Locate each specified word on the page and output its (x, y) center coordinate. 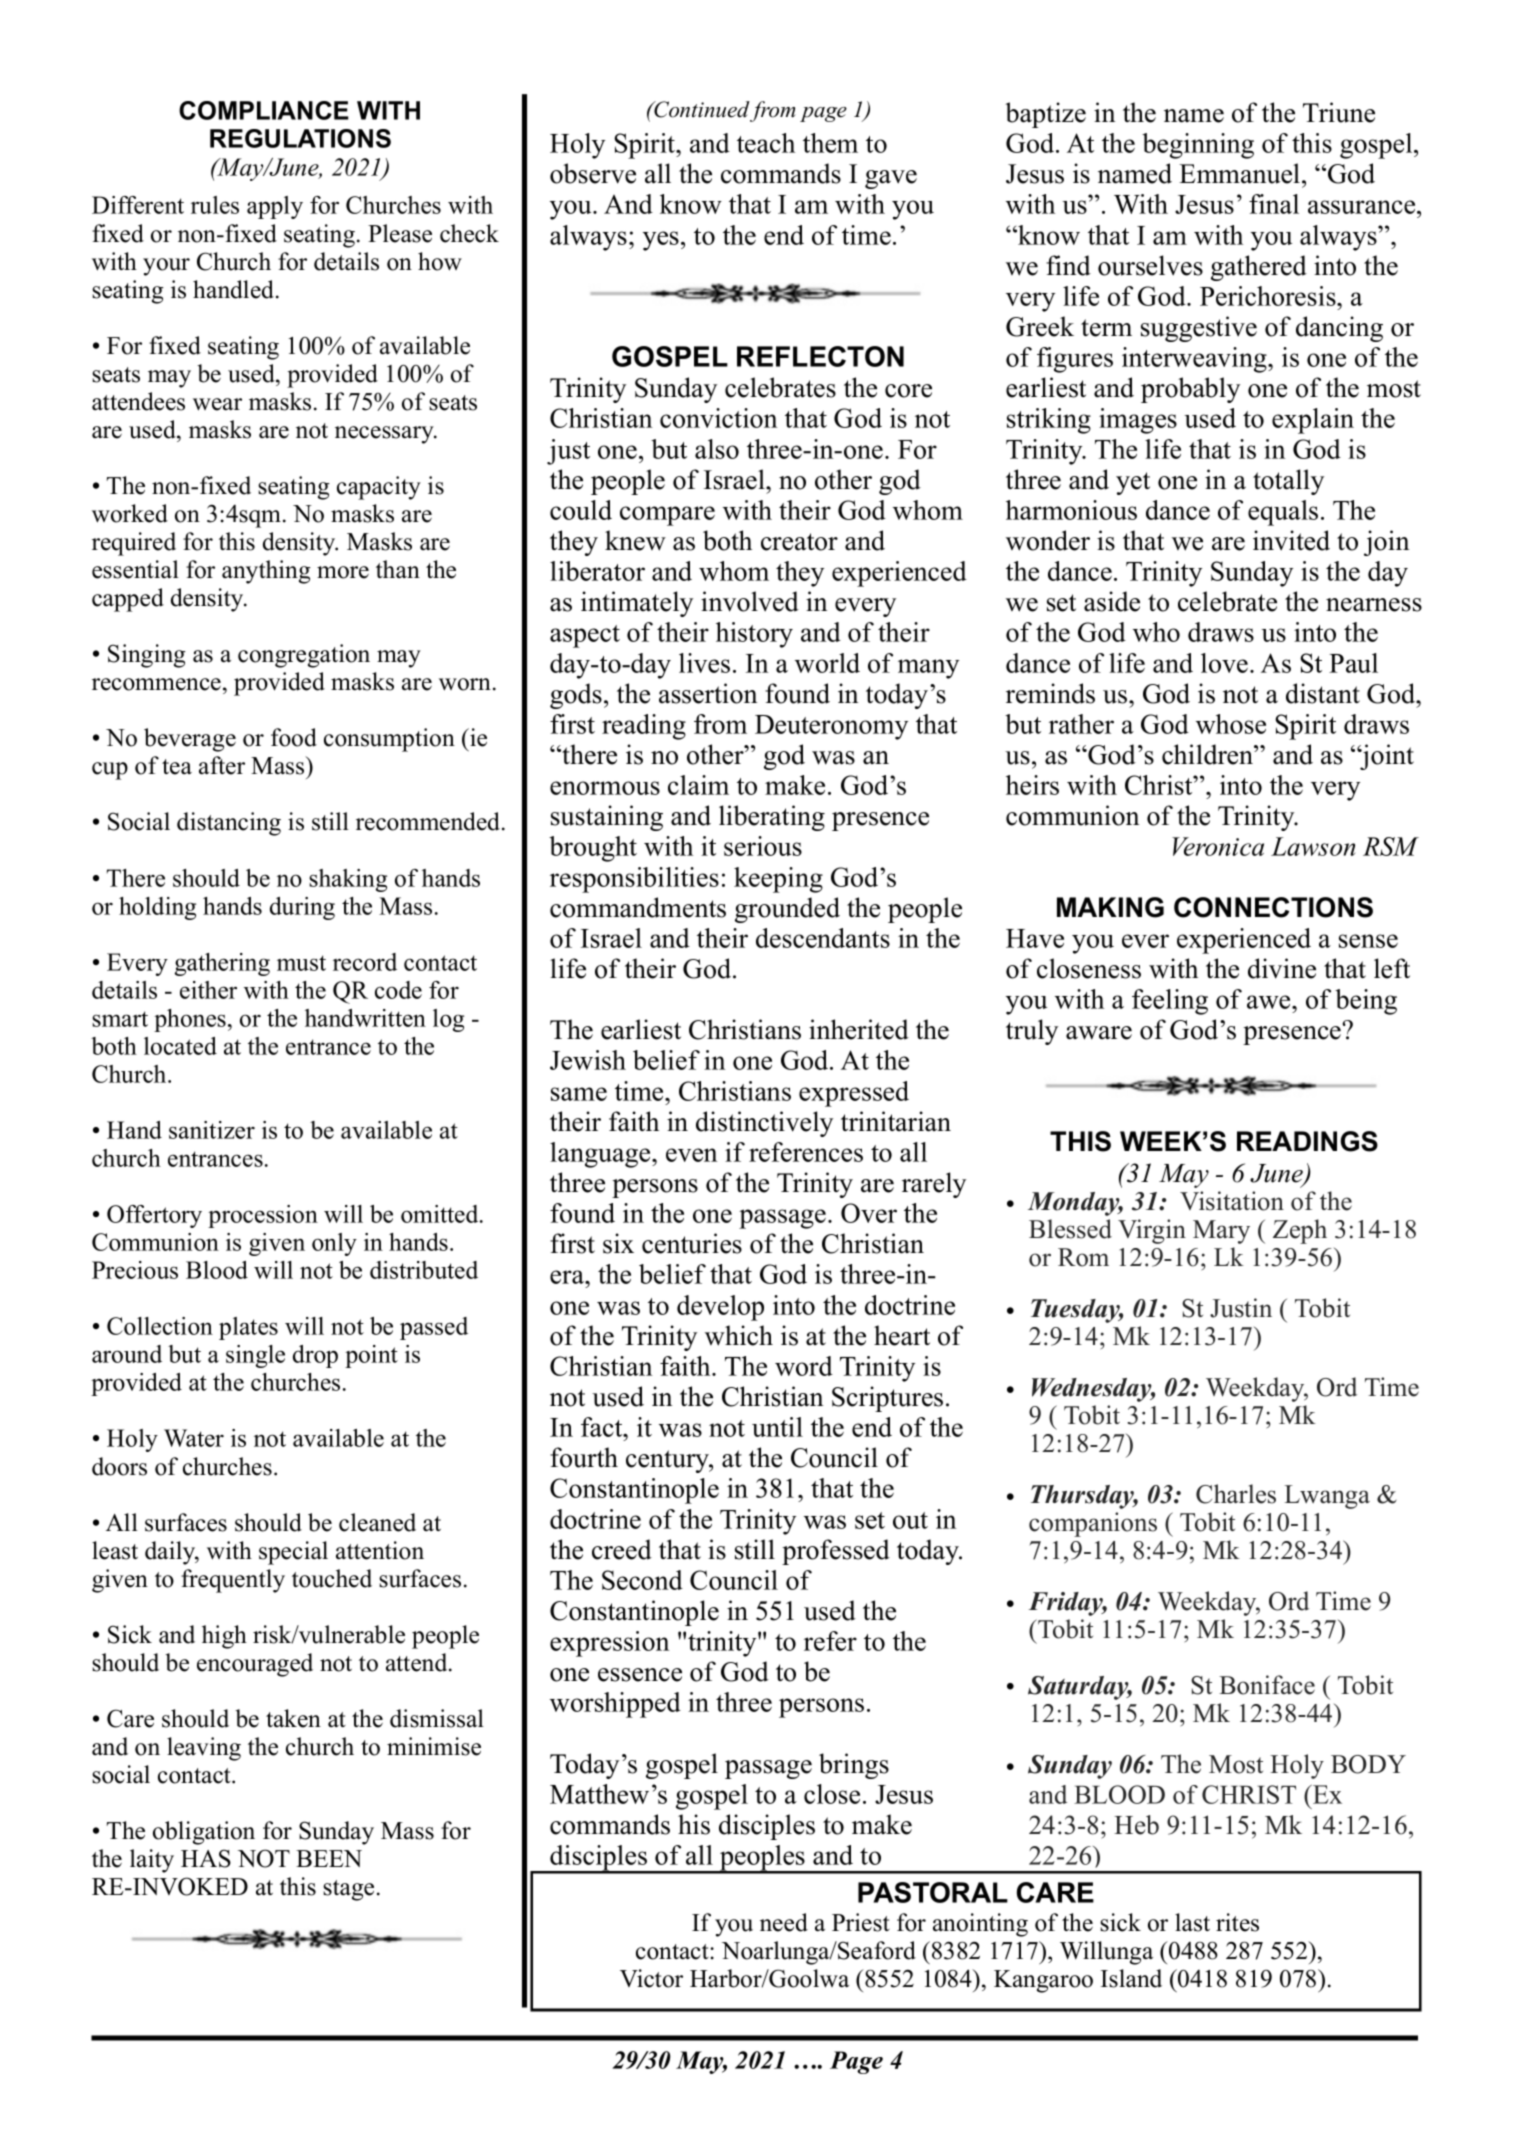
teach (766, 143)
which (739, 1335)
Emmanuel (1241, 173)
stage (348, 1890)
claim (698, 785)
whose (1231, 724)
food (294, 737)
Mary (1221, 1232)
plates (248, 1328)
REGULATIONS (300, 138)
